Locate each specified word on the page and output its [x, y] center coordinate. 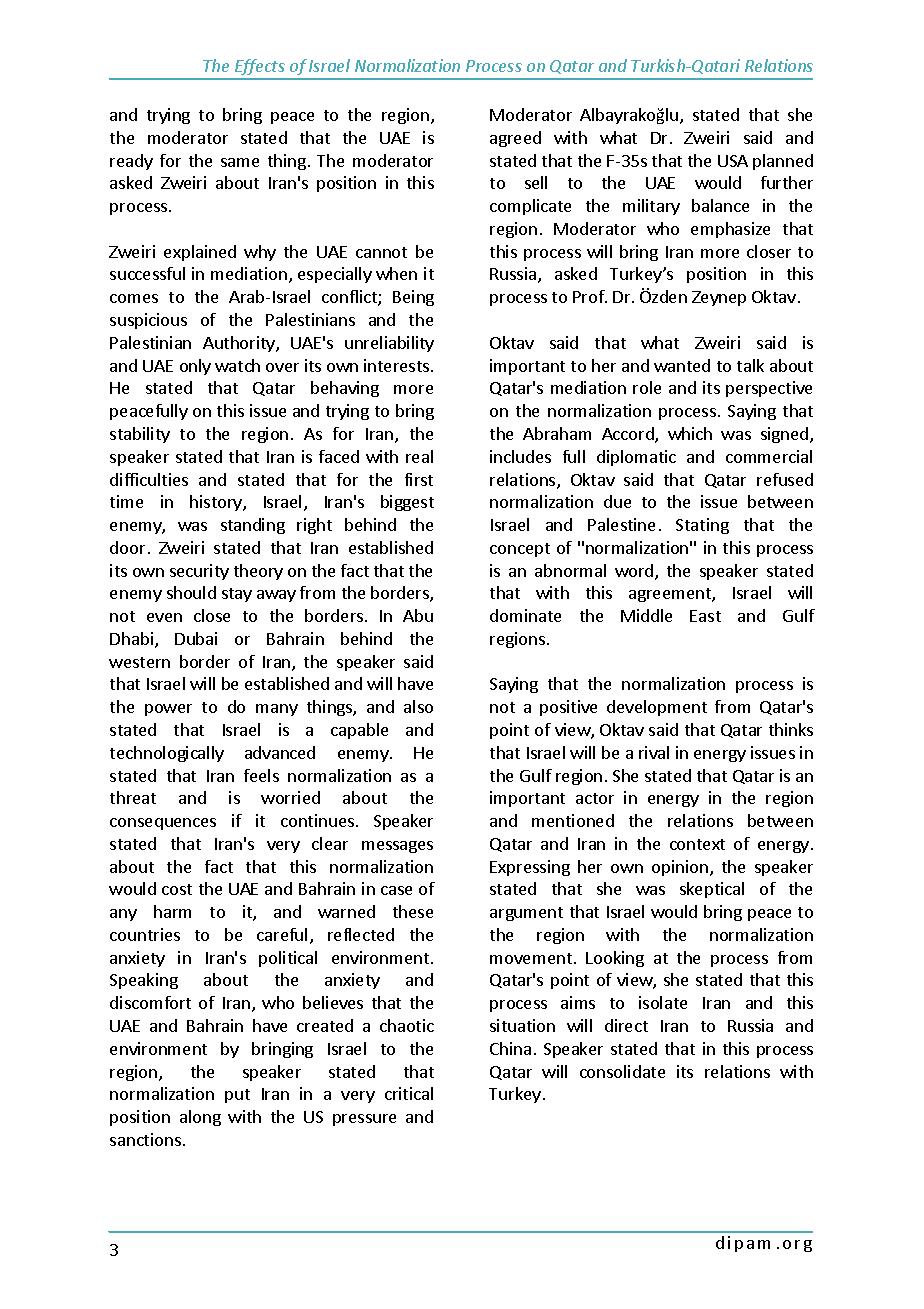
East [705, 616]
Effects [260, 69]
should [191, 592]
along [200, 1118]
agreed [515, 139]
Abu [418, 615]
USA [733, 161]
